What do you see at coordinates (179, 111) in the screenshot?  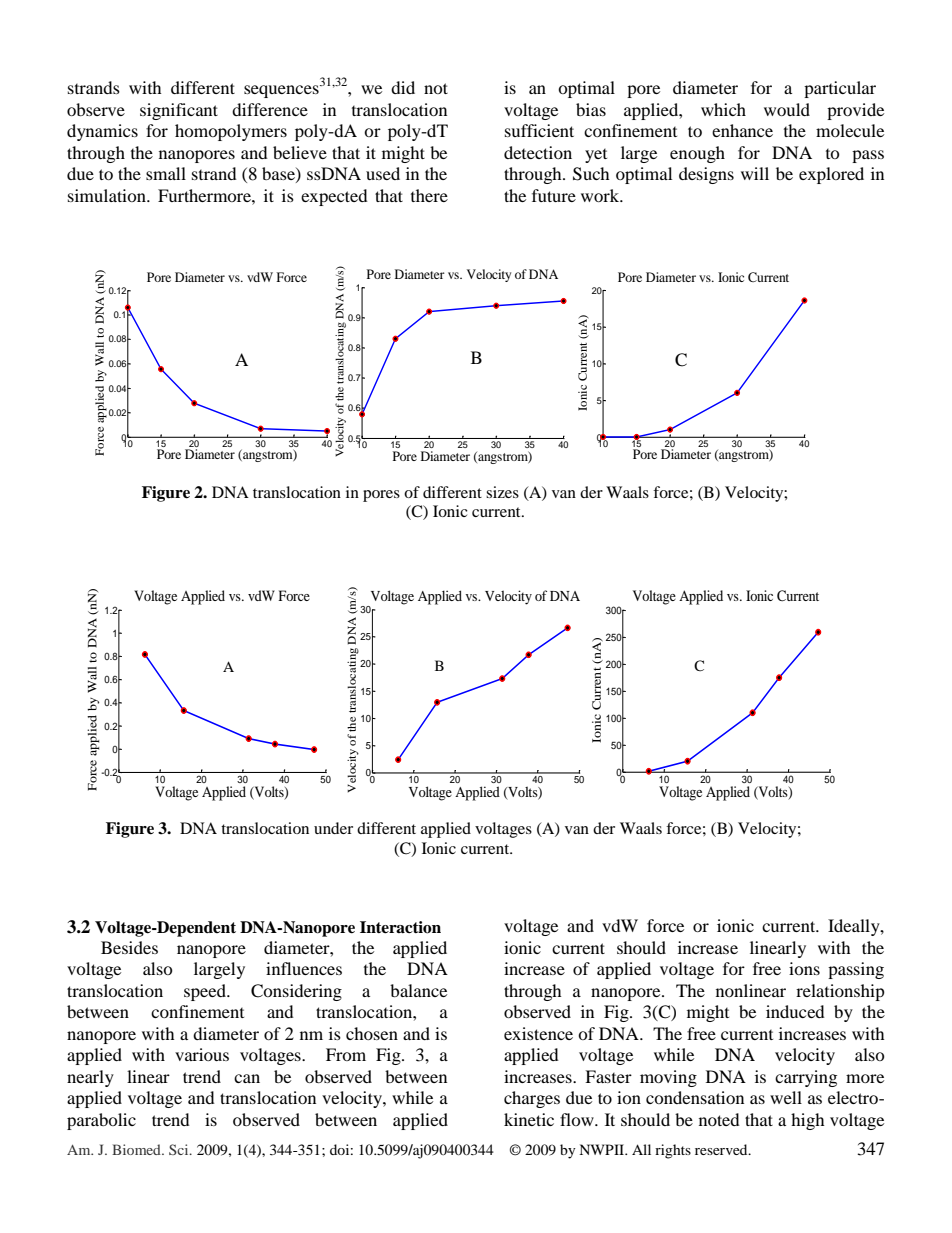 I see `significant` at bounding box center [179, 111].
